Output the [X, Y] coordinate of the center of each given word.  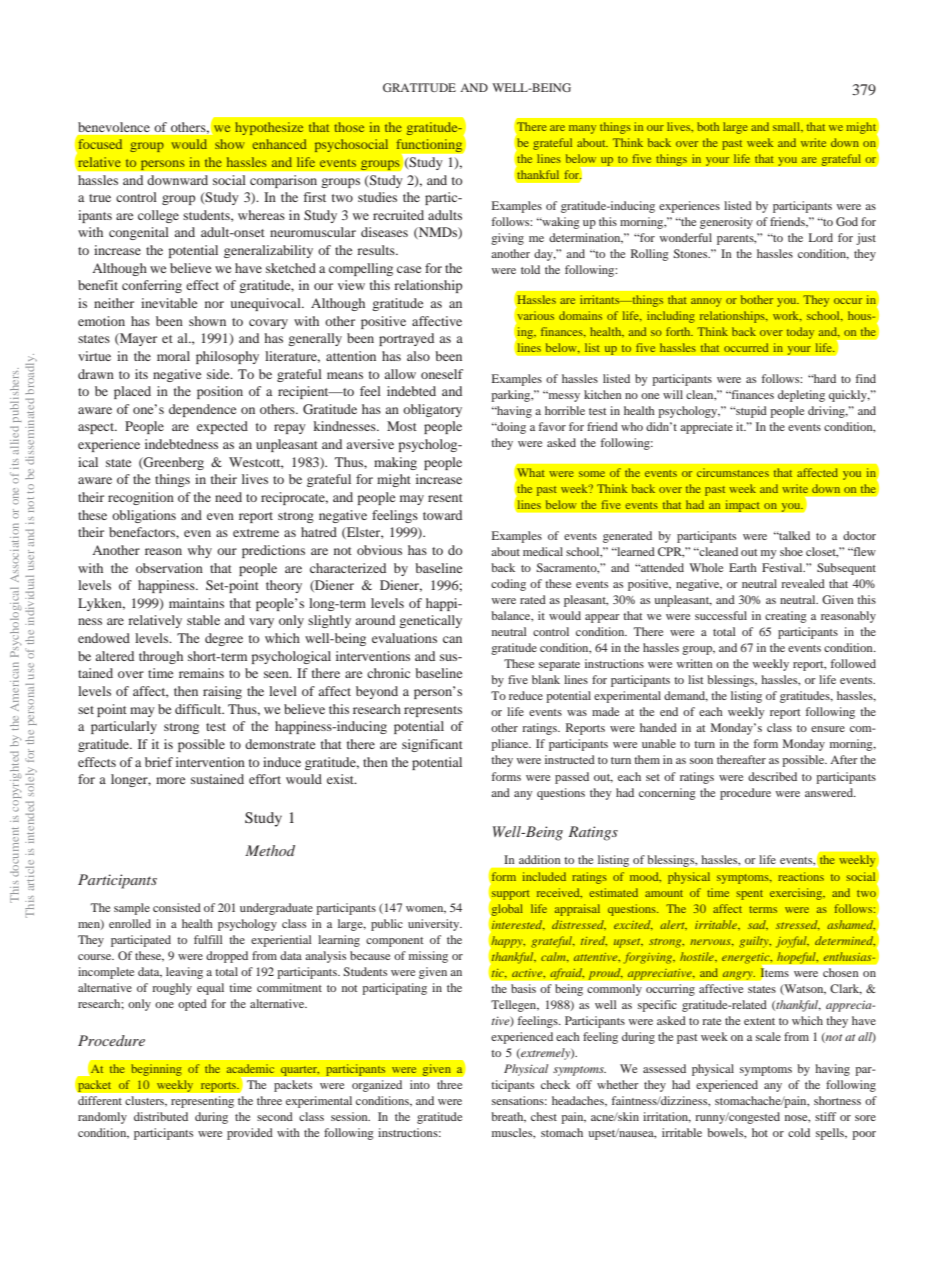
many [582, 129]
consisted [177, 907]
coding [508, 585]
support [510, 895]
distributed [161, 1116]
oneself [442, 374]
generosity [726, 223]
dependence [202, 410]
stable [203, 620]
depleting [801, 396]
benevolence [114, 127]
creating [786, 617]
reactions [801, 876]
